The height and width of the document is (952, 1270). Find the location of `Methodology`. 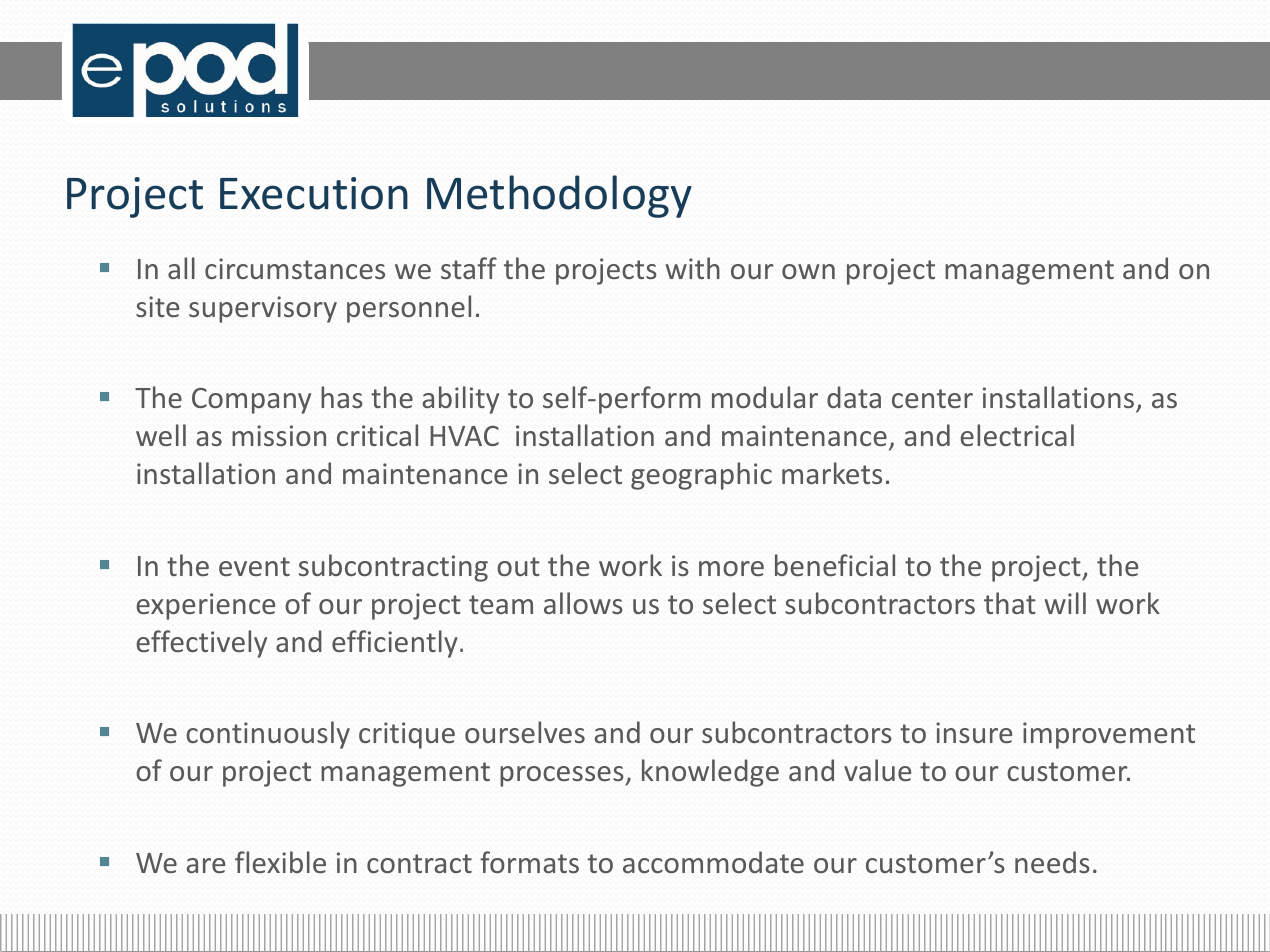

Methodology is located at coordinates (559, 196).
